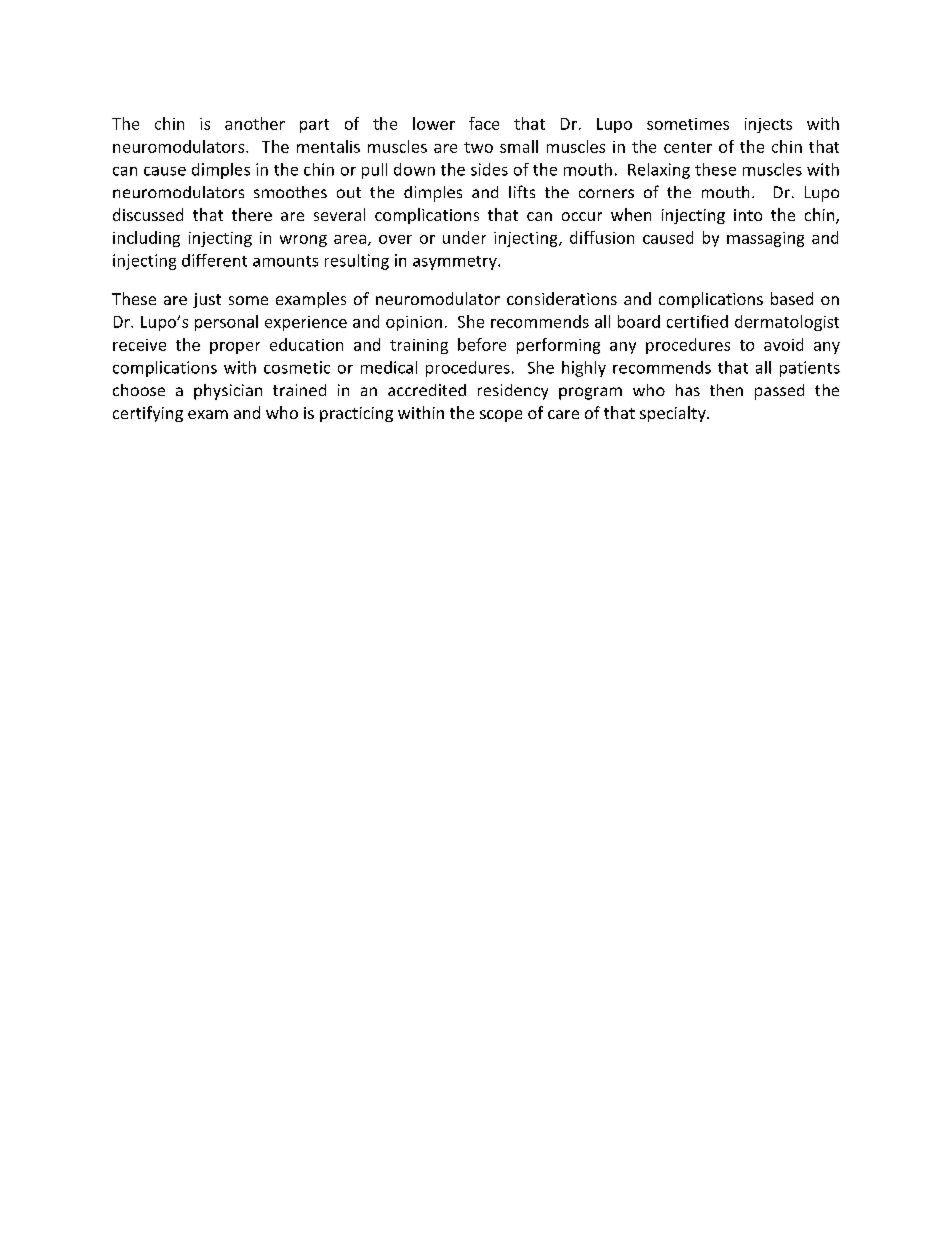  I want to click on just, so click(207, 300).
